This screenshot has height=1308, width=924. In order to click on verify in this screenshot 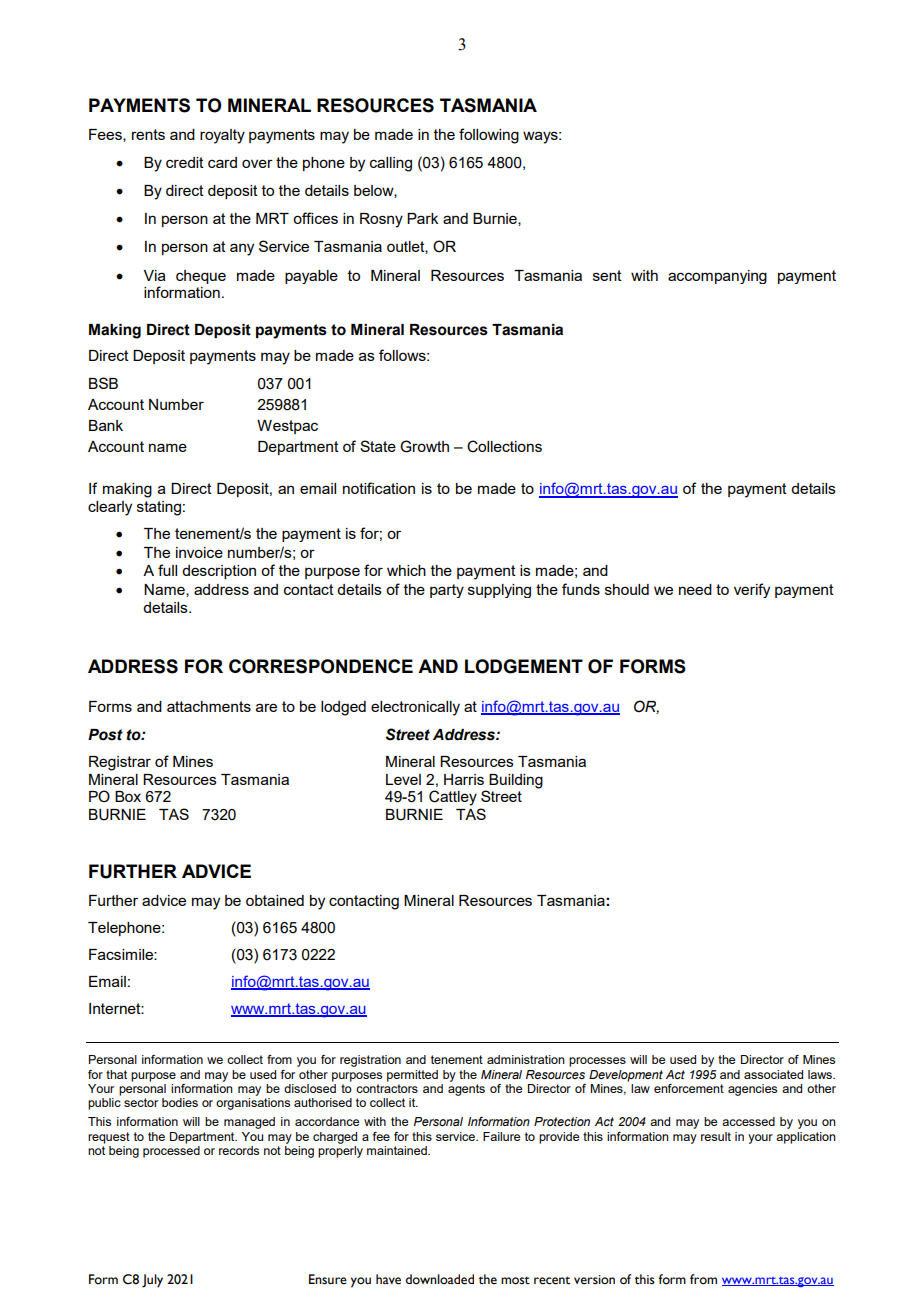, I will do `click(752, 590)`.
